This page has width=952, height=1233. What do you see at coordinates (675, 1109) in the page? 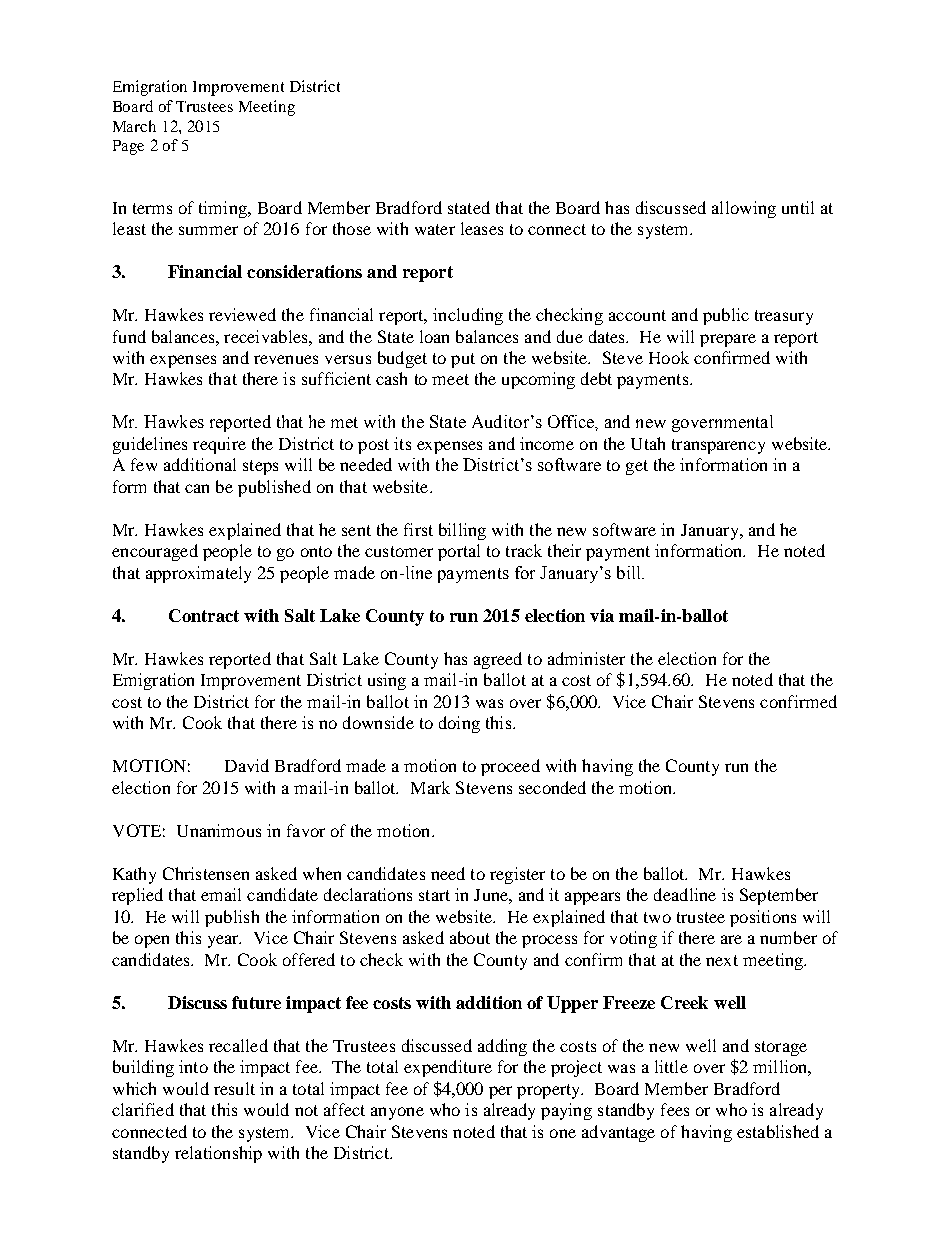
I see `fees` at bounding box center [675, 1109].
